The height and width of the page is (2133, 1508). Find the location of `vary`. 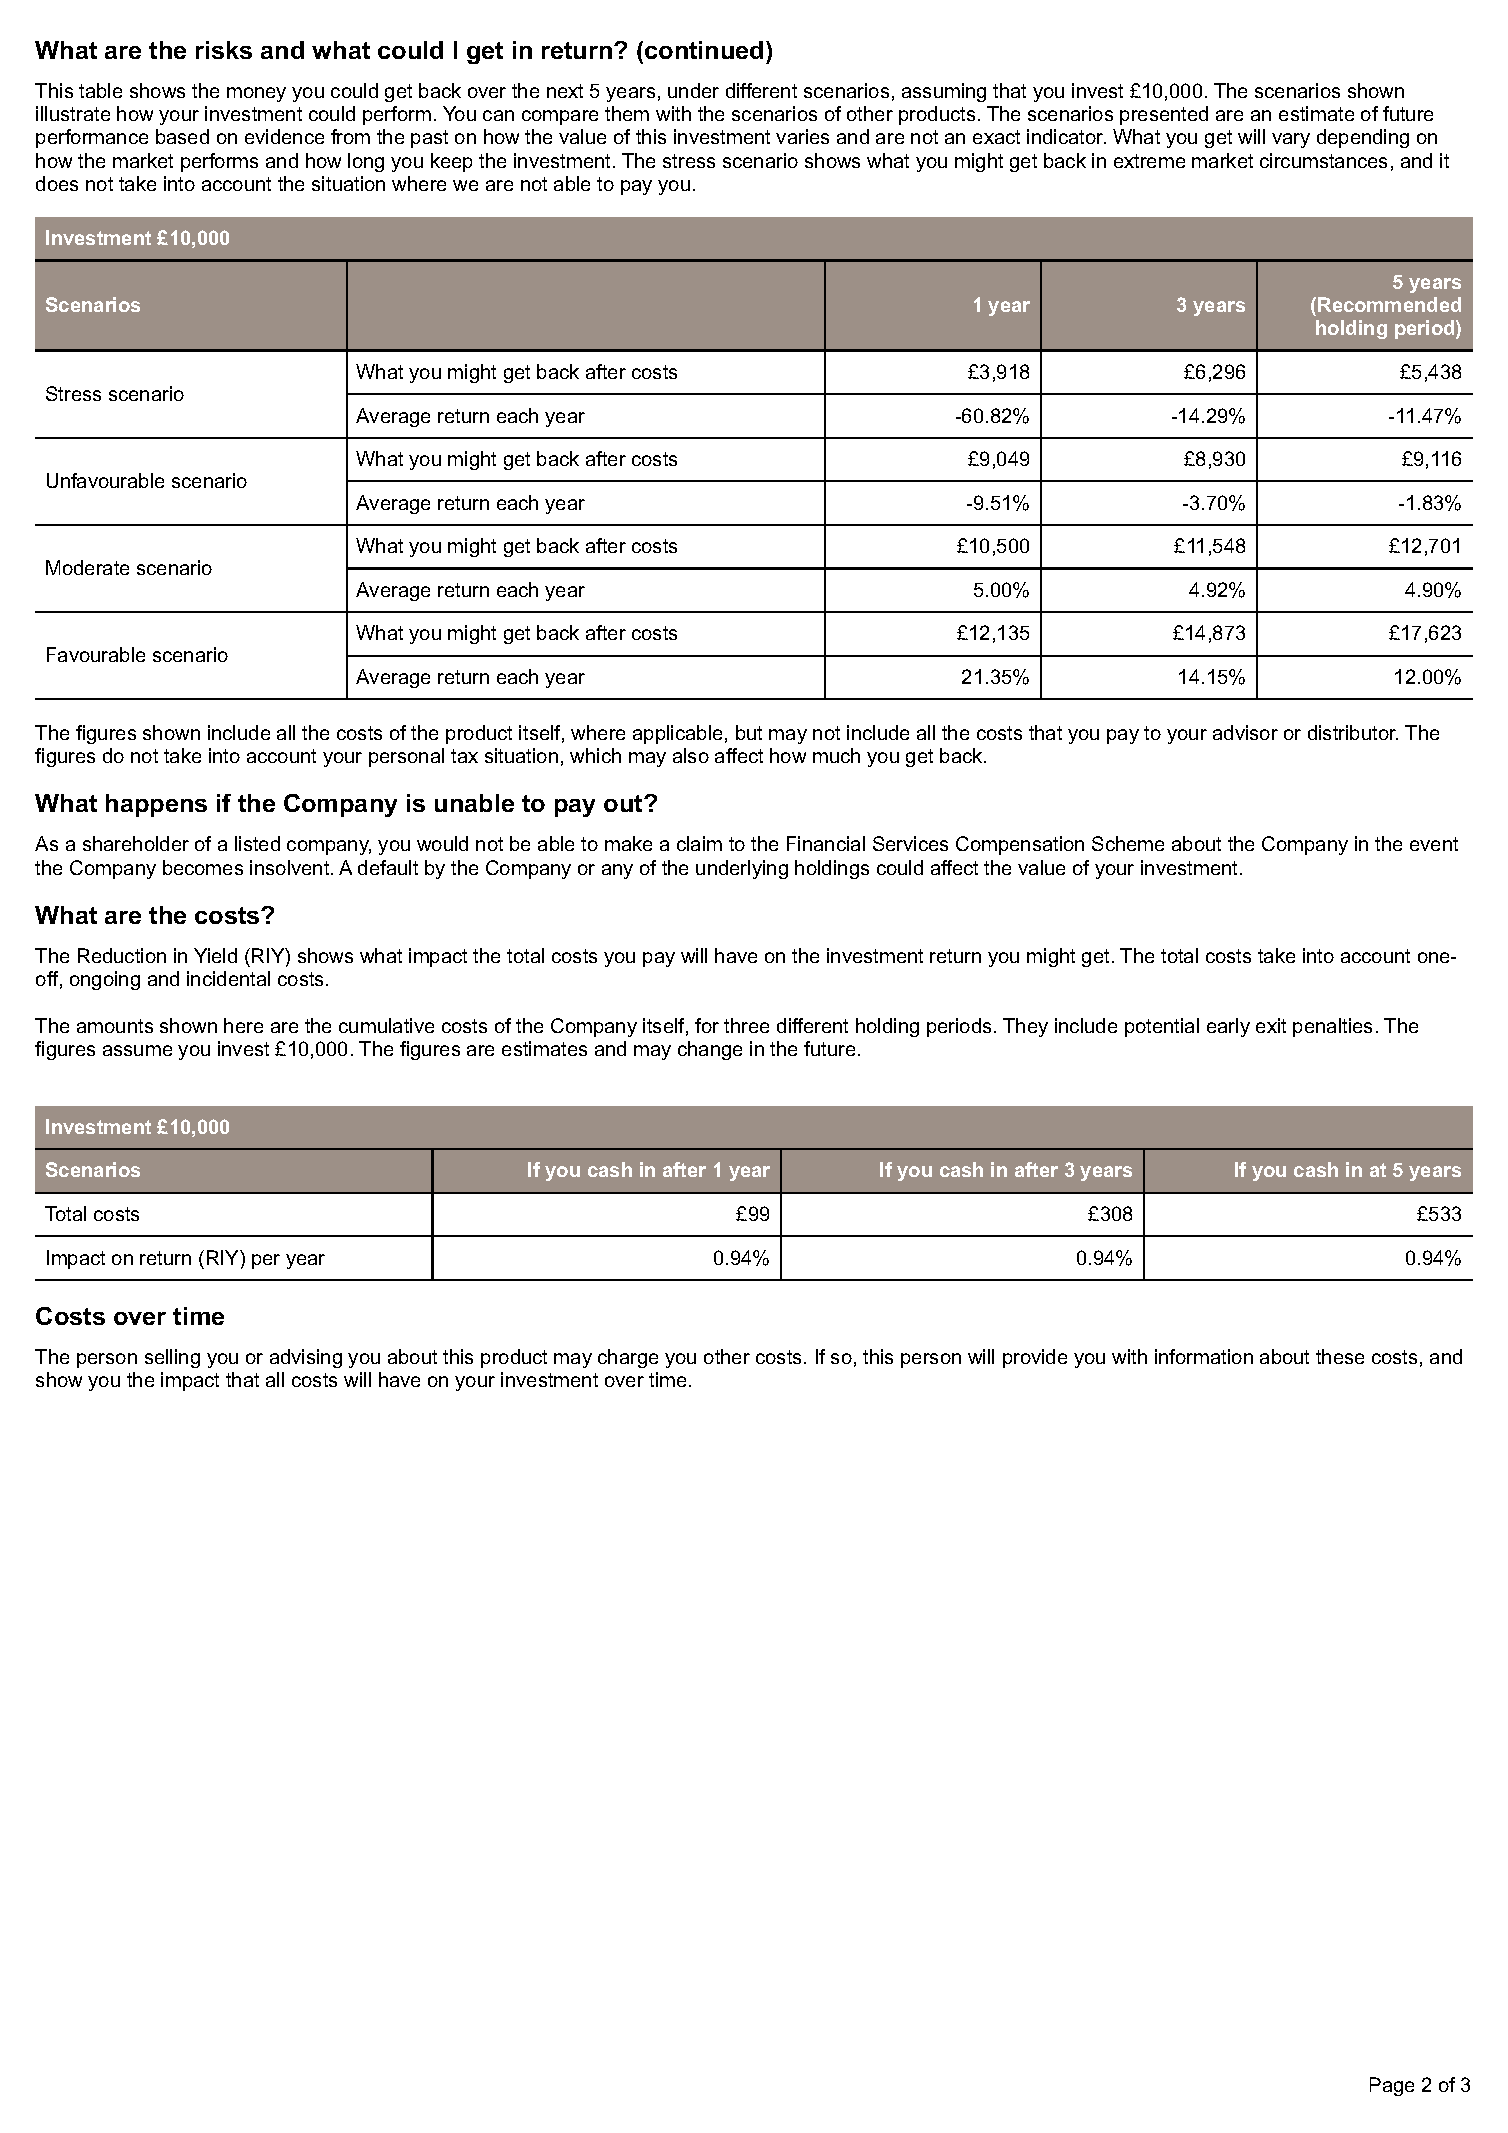

vary is located at coordinates (1291, 140).
